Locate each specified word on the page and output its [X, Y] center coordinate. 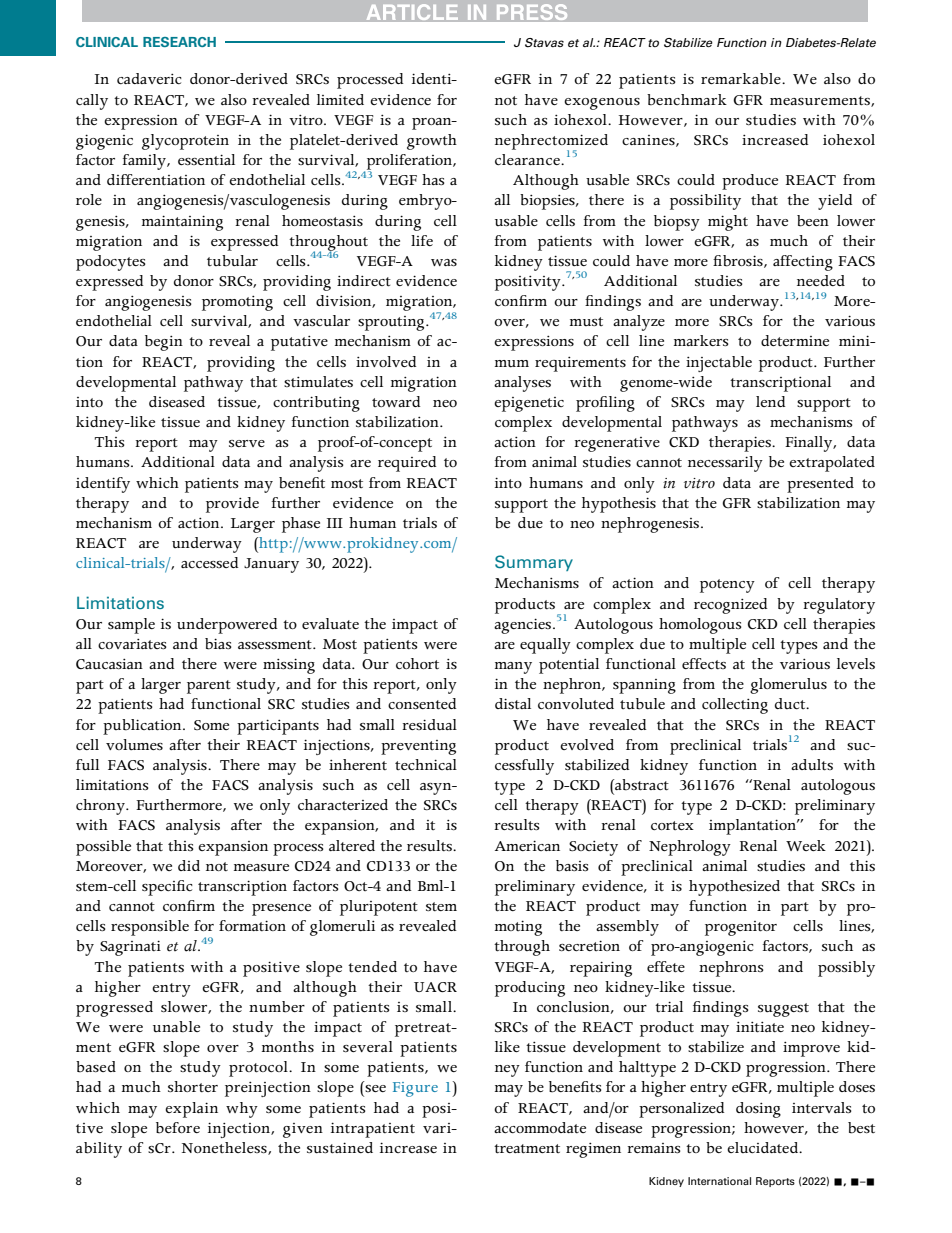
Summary [534, 563]
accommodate [540, 1127]
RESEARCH [179, 42]
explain [191, 1110]
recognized [731, 606]
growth [432, 142]
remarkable [742, 79]
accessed [210, 562]
